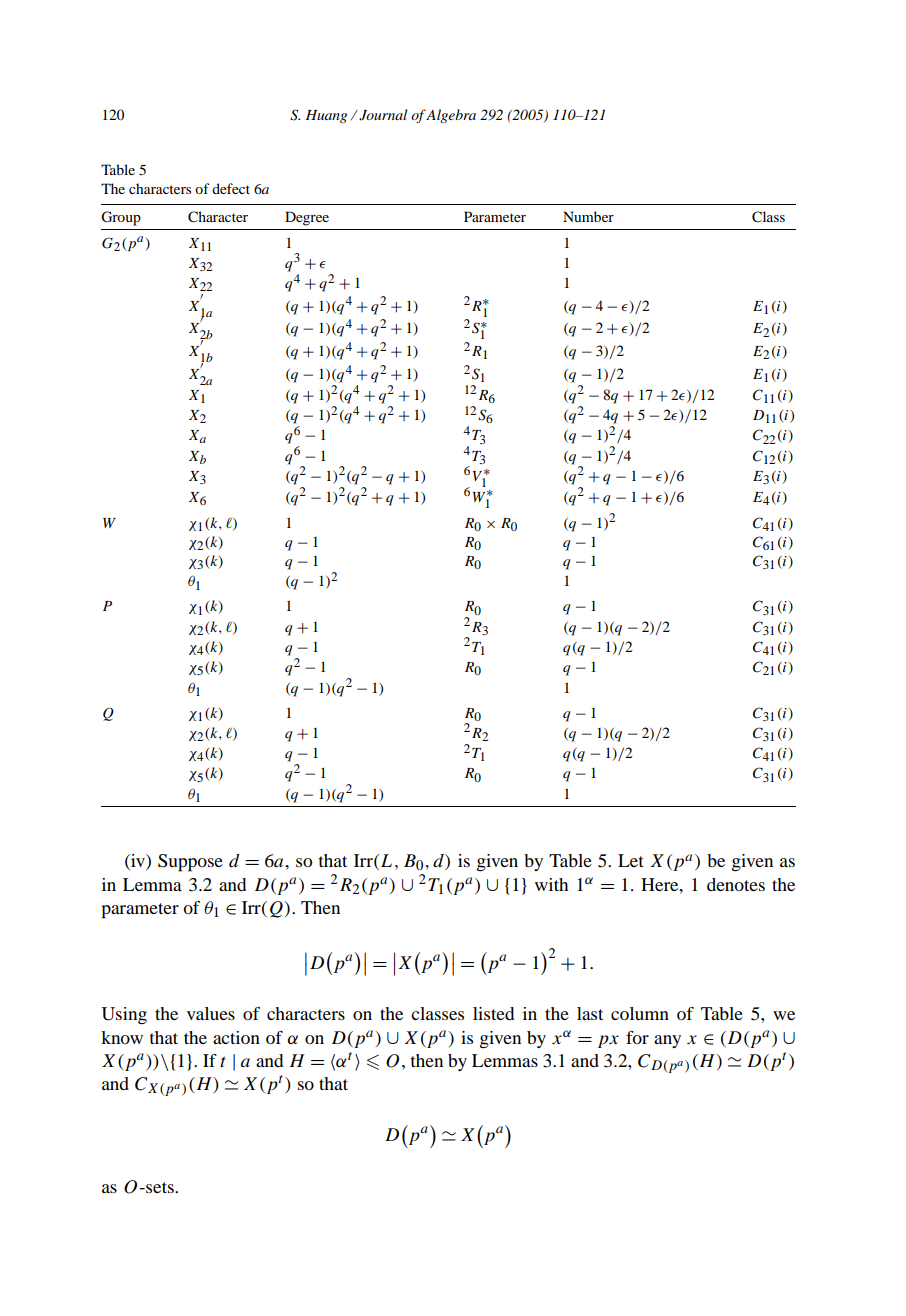 The height and width of the image is (1316, 906). I want to click on column, so click(640, 1013).
